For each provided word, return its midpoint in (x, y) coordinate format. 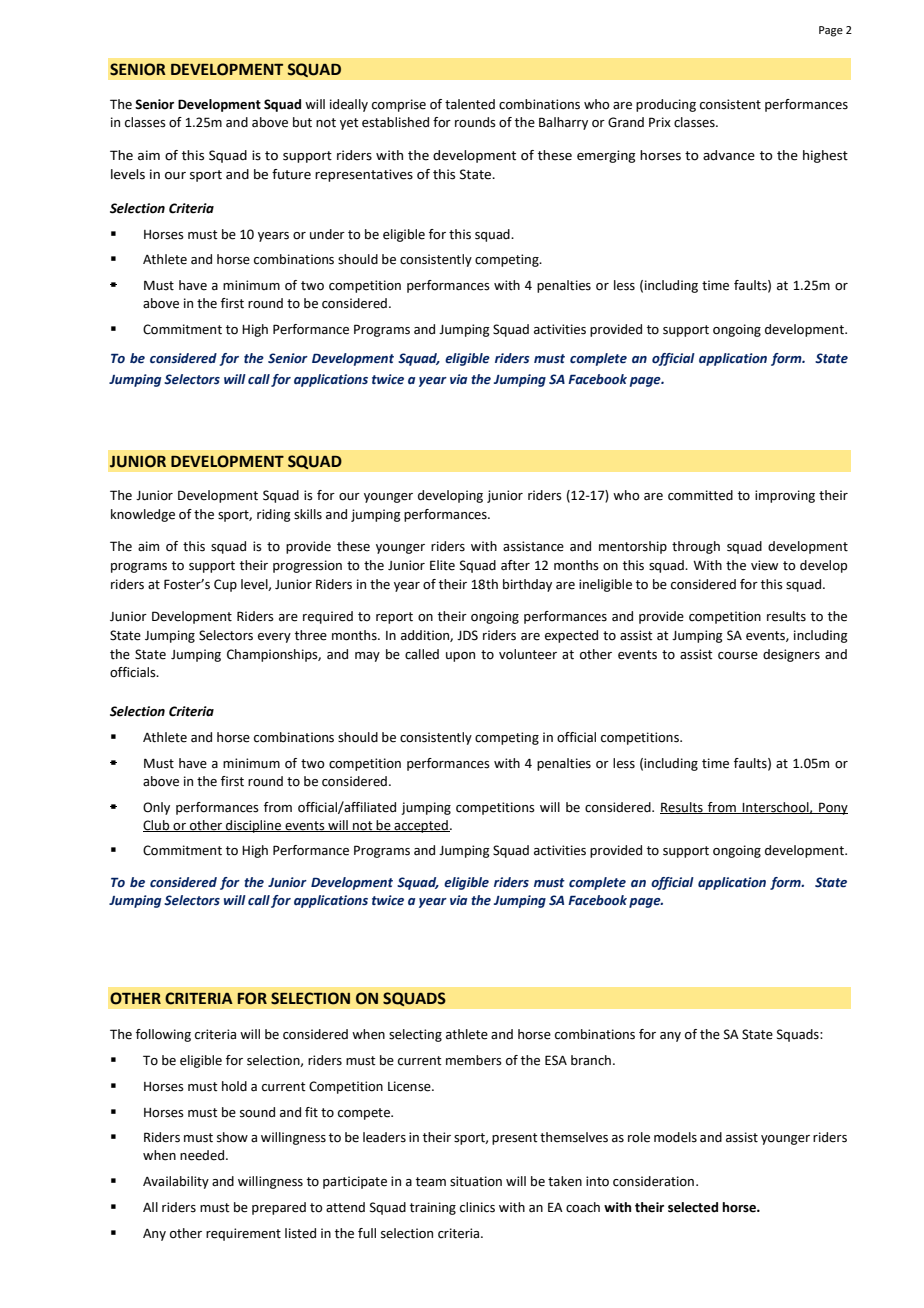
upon (460, 657)
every (274, 638)
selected (693, 1207)
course (738, 656)
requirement (243, 1234)
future (291, 174)
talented (470, 104)
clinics (477, 1207)
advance (729, 155)
